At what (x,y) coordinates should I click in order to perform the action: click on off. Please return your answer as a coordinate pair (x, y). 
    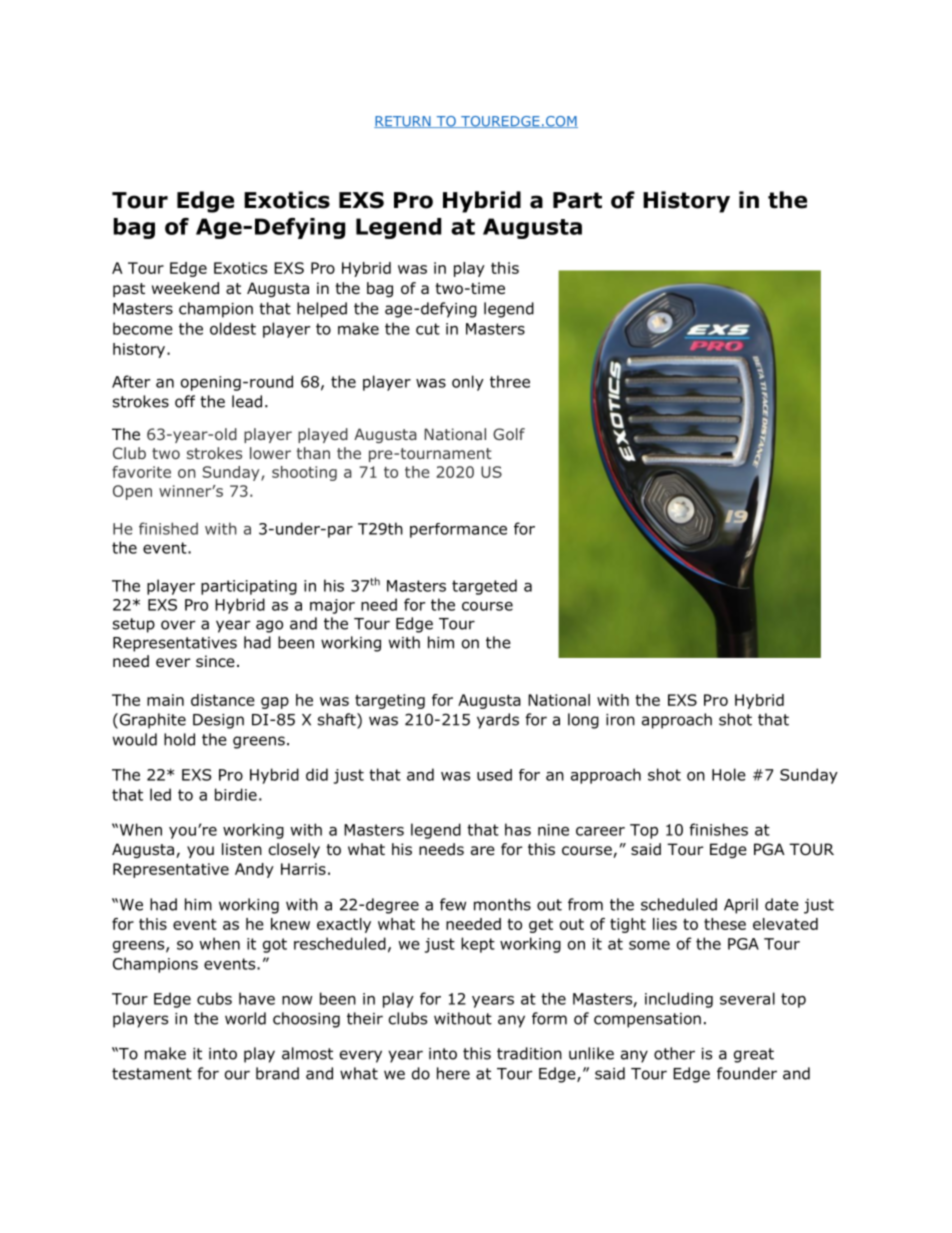
    Looking at the image, I should click on (185, 401).
